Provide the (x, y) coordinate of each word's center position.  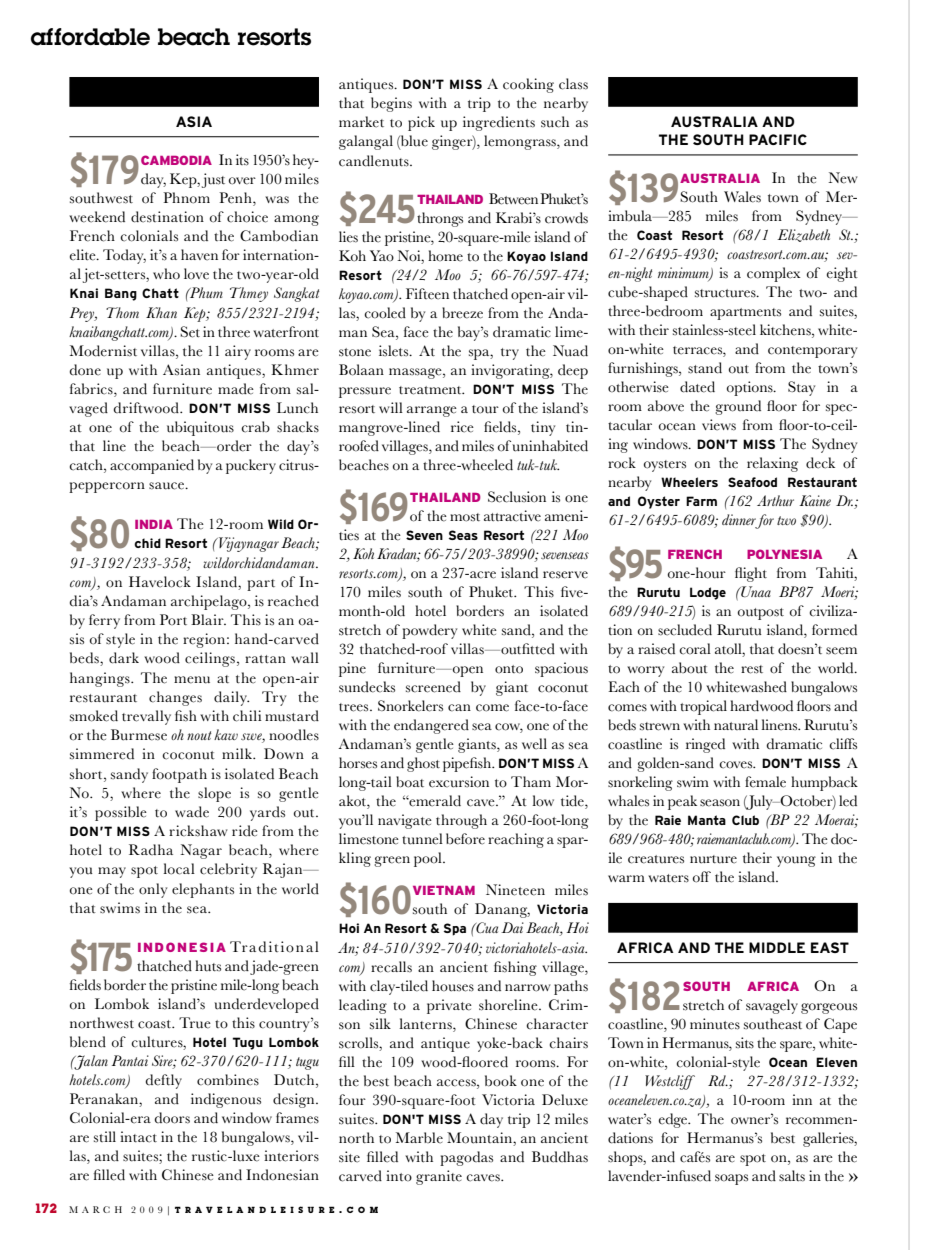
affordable (90, 37)
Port (173, 620)
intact (138, 1137)
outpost (761, 614)
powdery (429, 631)
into (399, 1175)
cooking (528, 85)
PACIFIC (778, 139)
